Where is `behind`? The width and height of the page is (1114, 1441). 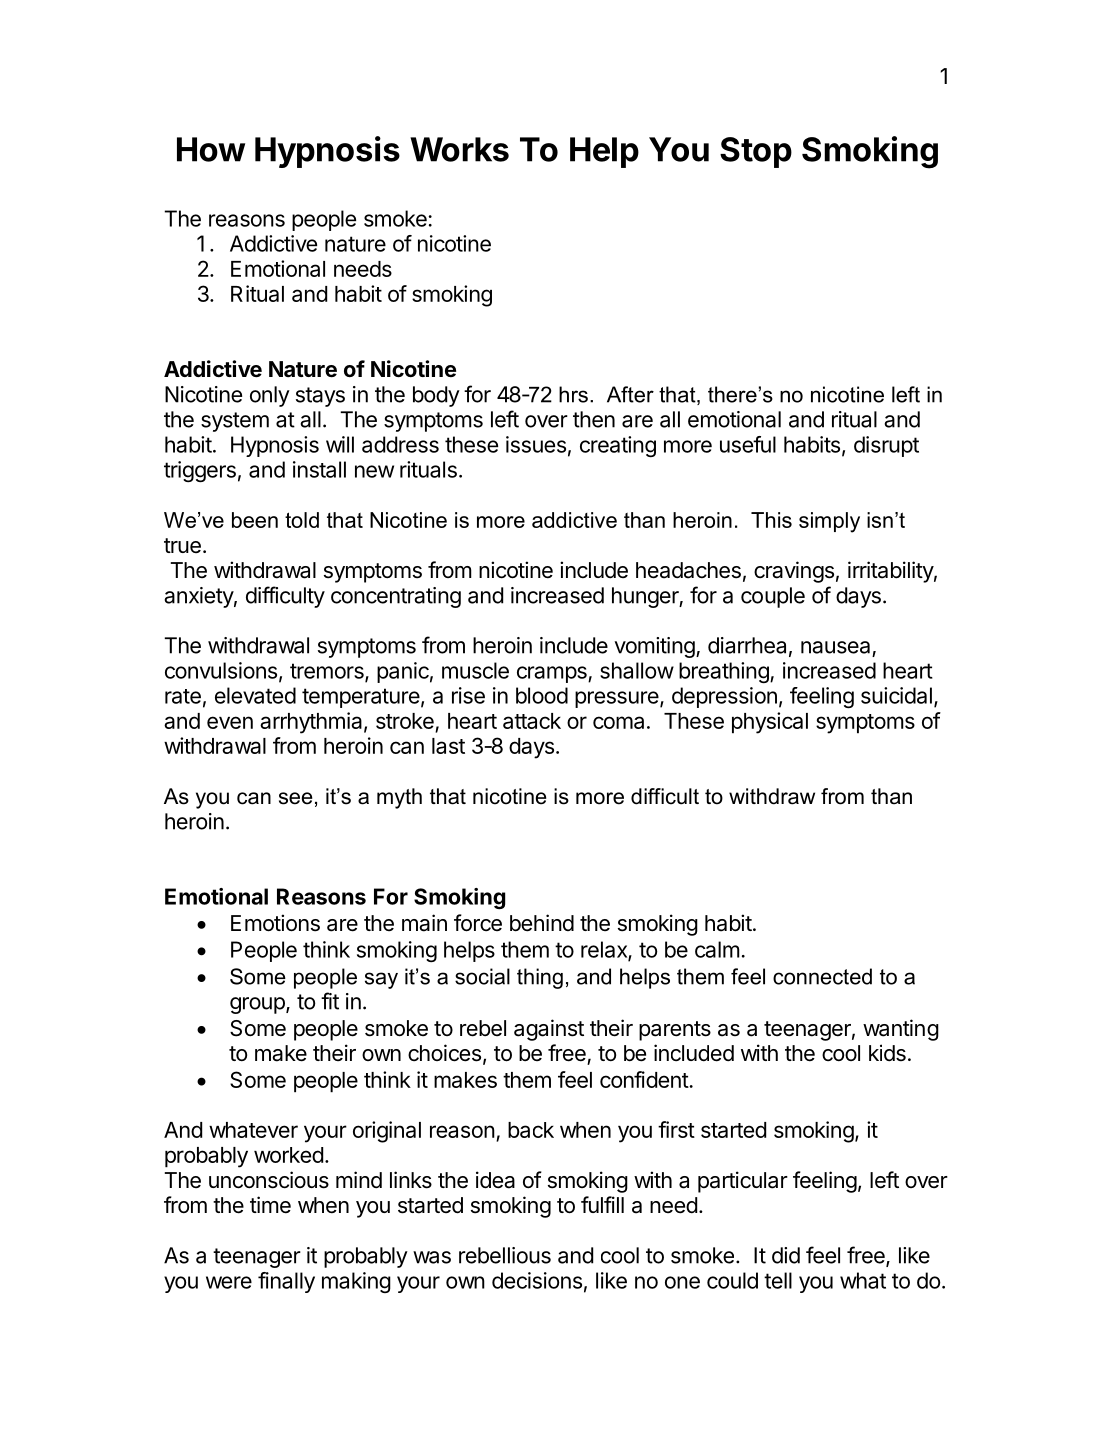
behind is located at coordinates (542, 923).
